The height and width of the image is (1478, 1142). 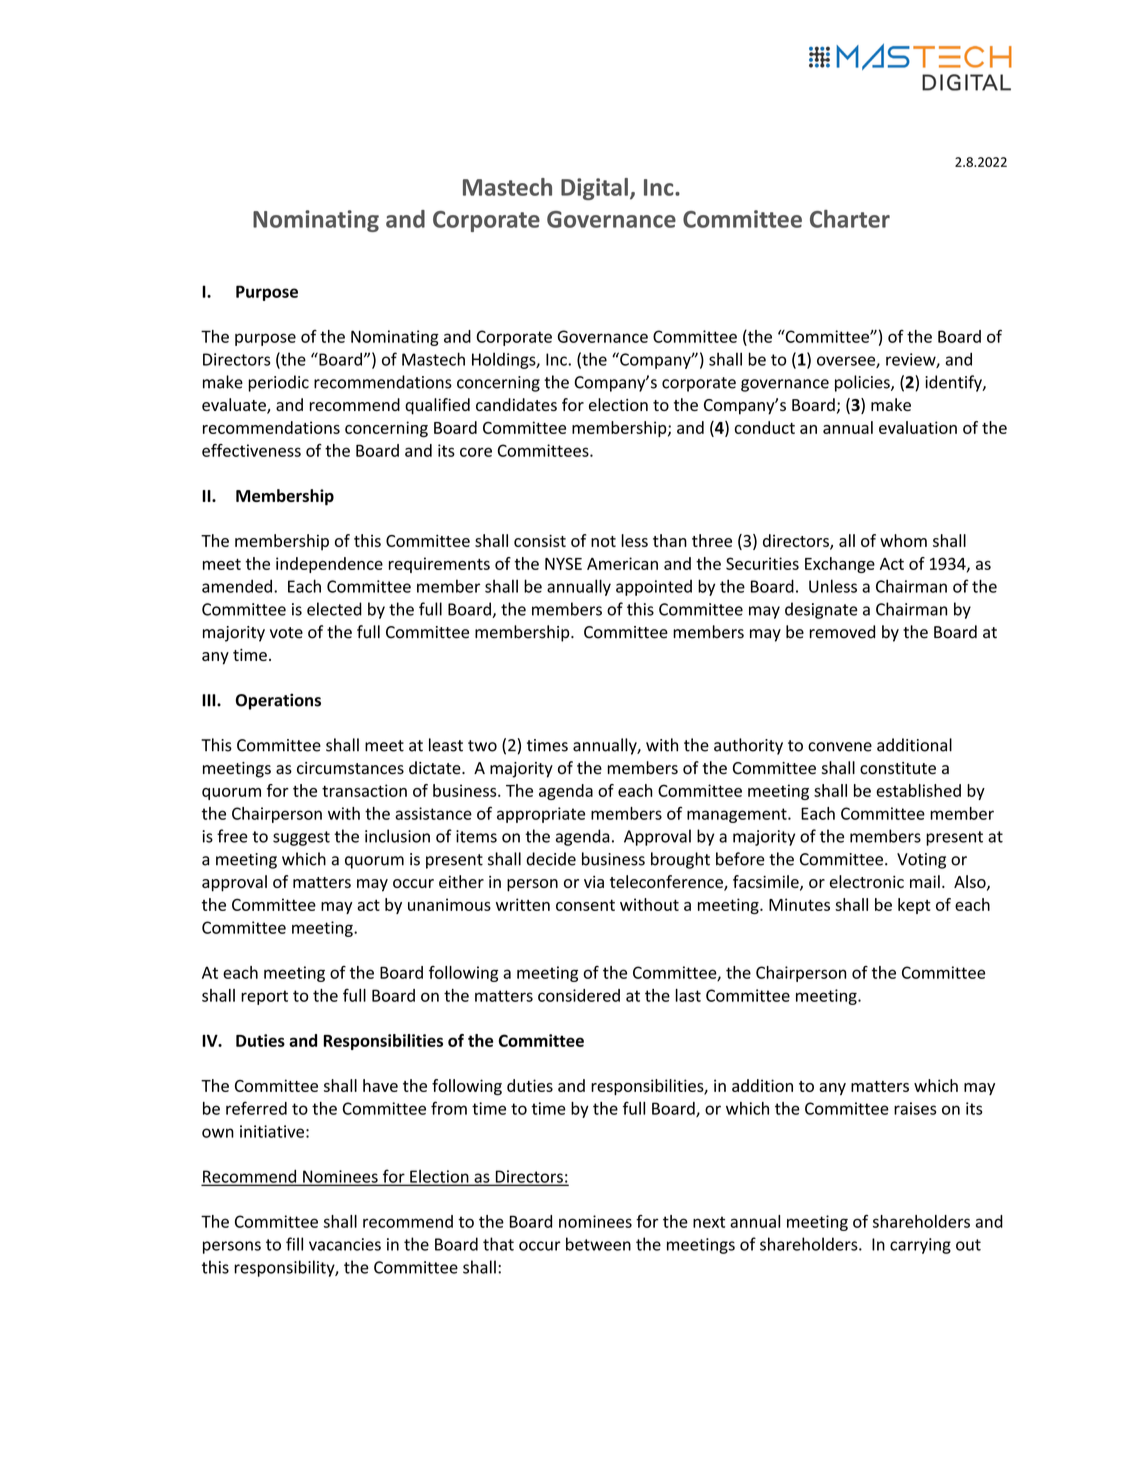 I want to click on evaluation, so click(x=918, y=427).
